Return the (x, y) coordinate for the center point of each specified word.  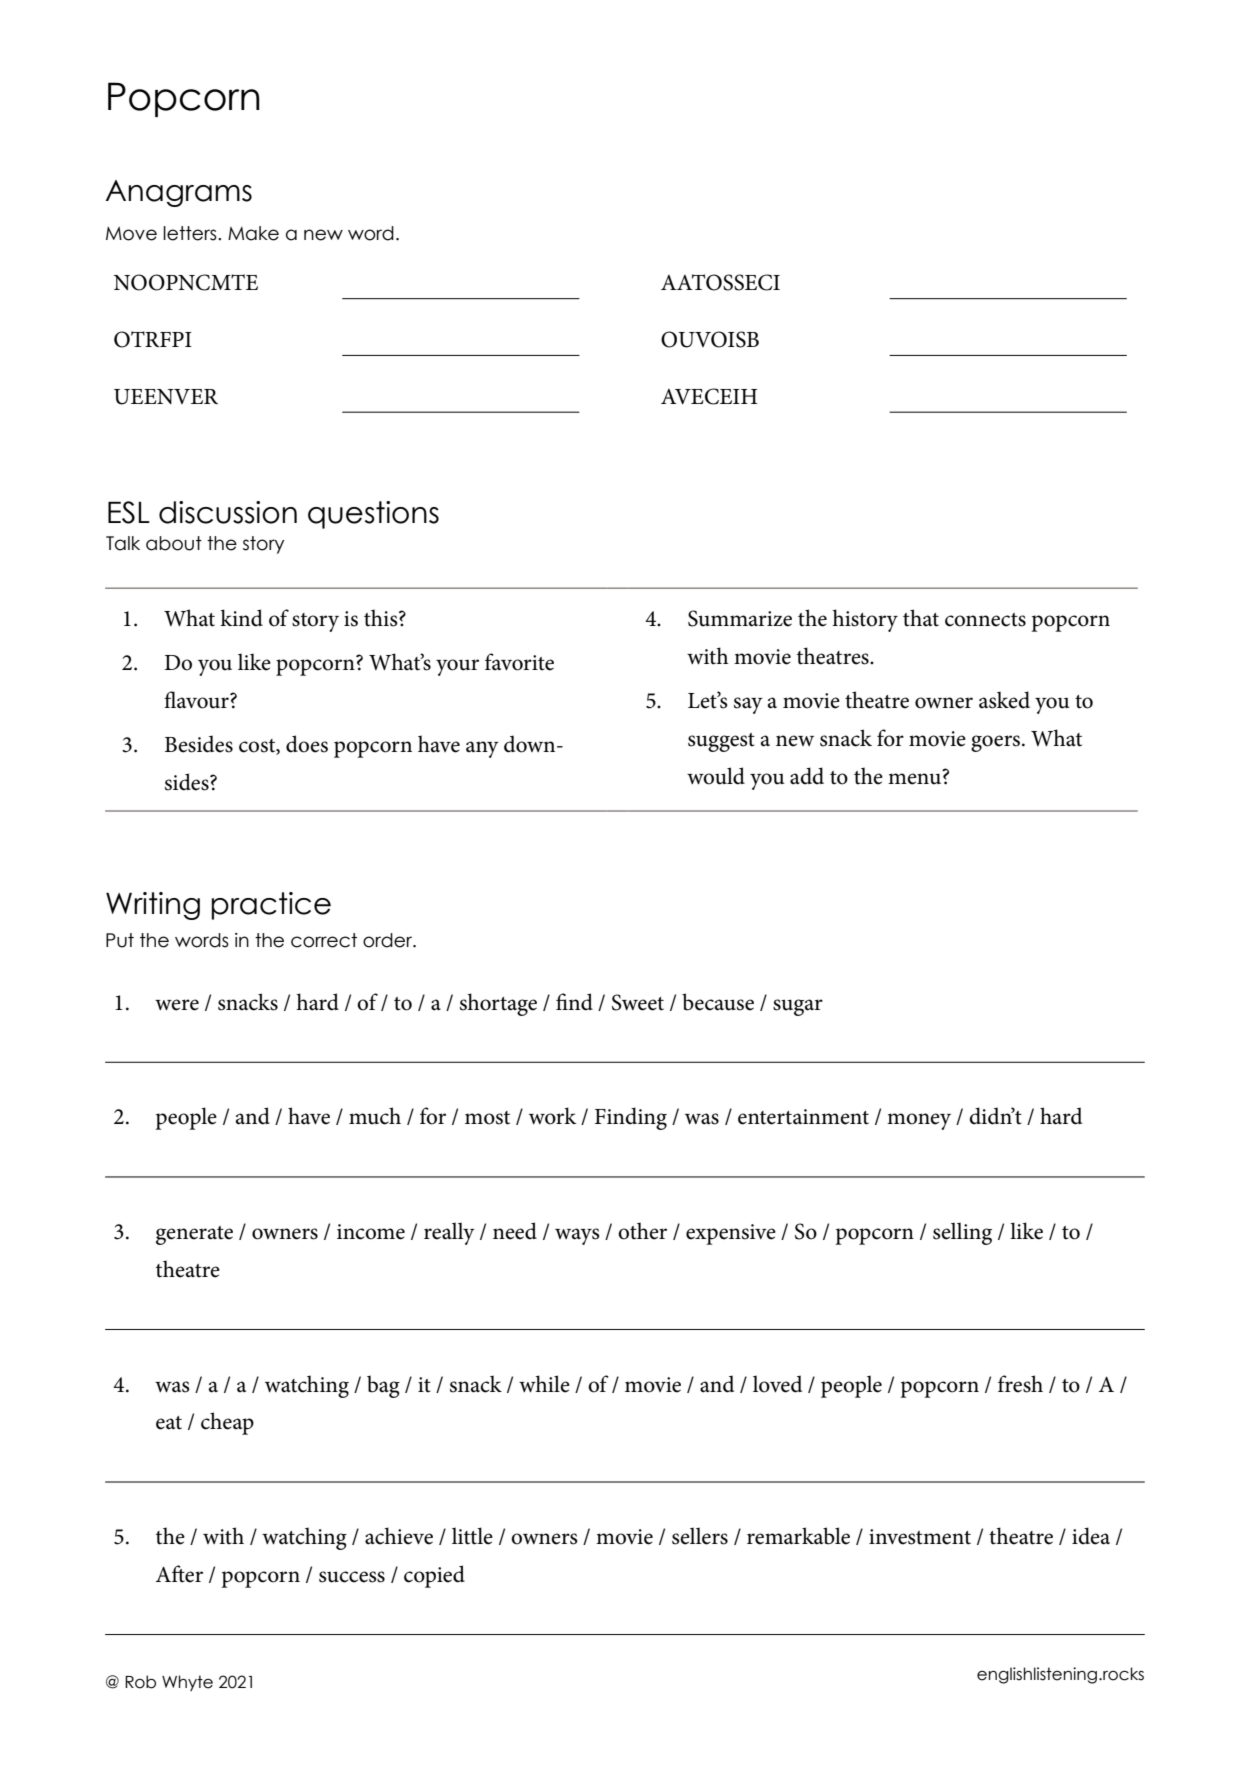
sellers (700, 1536)
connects (985, 620)
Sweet (638, 1002)
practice (271, 906)
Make (253, 233)
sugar (798, 1007)
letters (191, 233)
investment (920, 1537)
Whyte (187, 1683)
